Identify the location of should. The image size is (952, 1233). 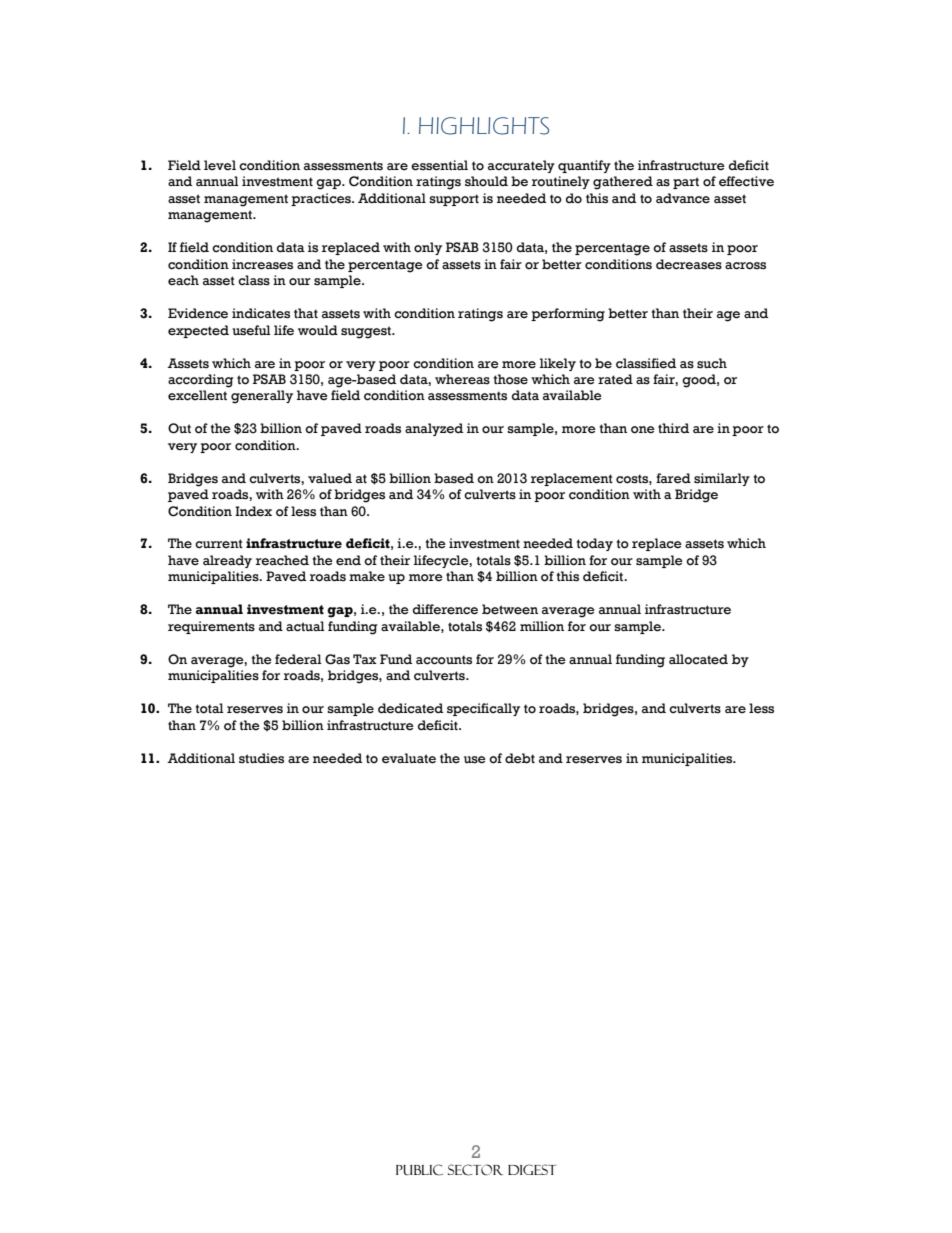
(486, 181).
